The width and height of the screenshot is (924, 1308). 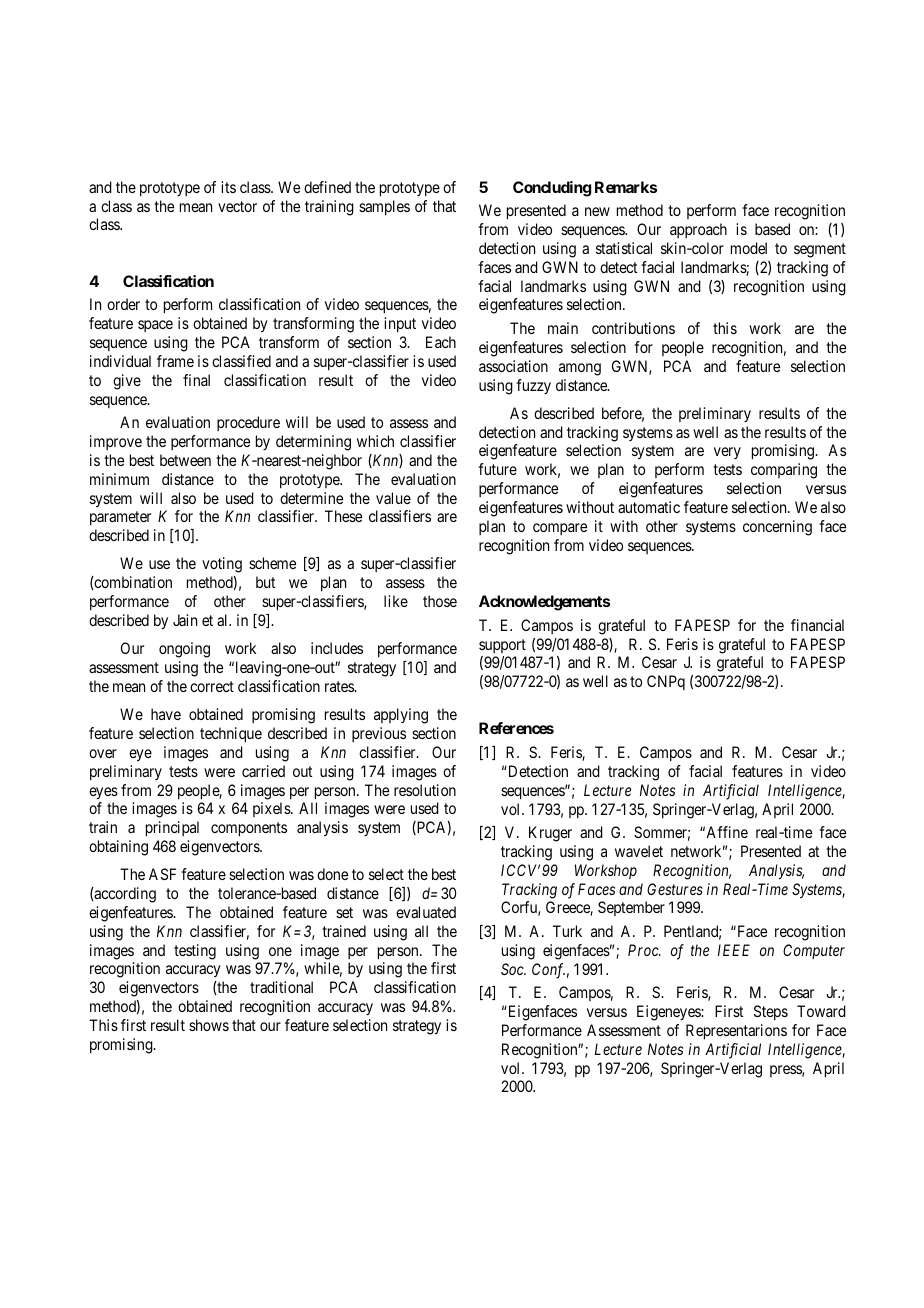 What do you see at coordinates (185, 620) in the screenshot?
I see `Jain` at bounding box center [185, 620].
